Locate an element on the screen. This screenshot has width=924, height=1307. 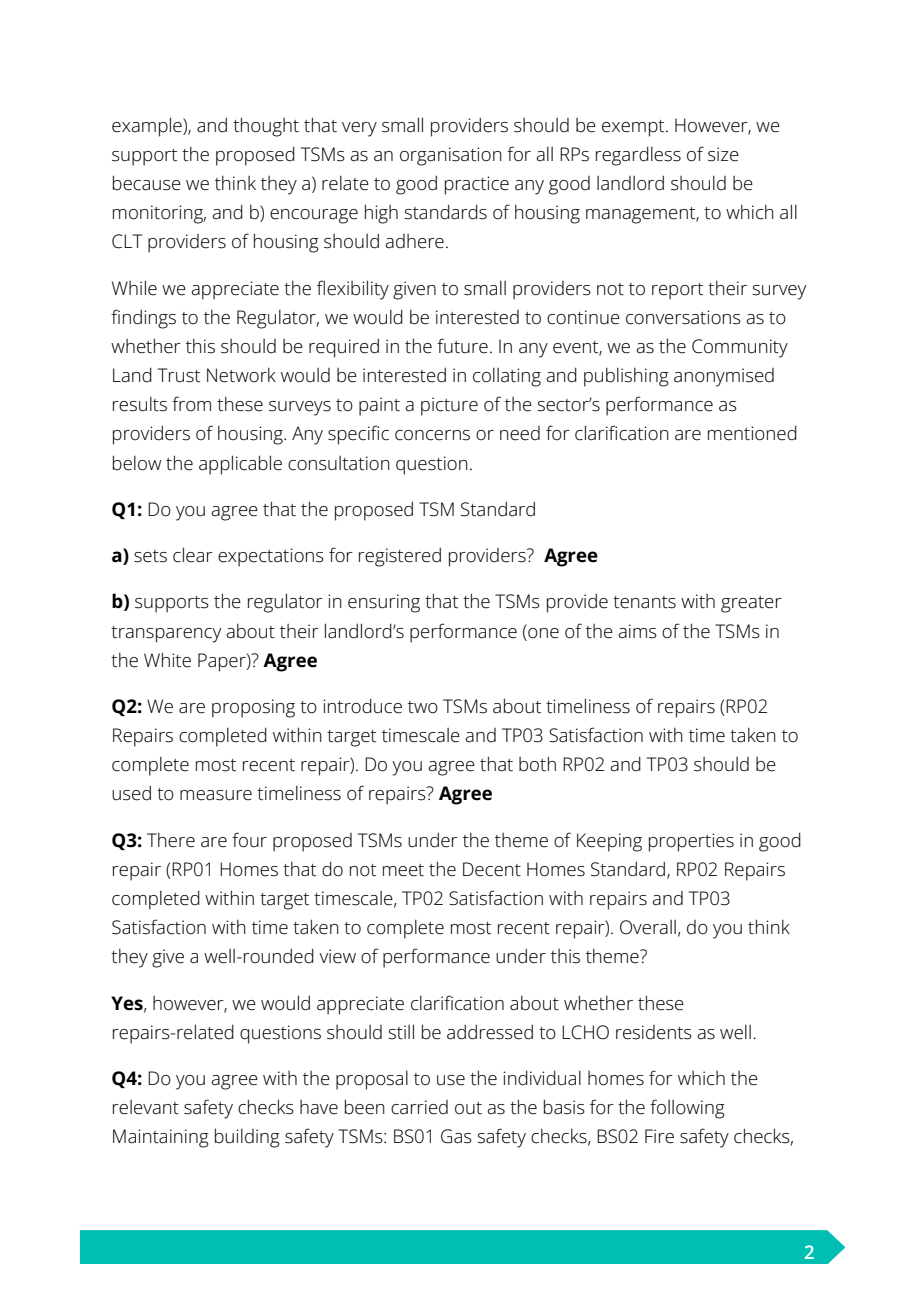
because is located at coordinates (147, 183).
